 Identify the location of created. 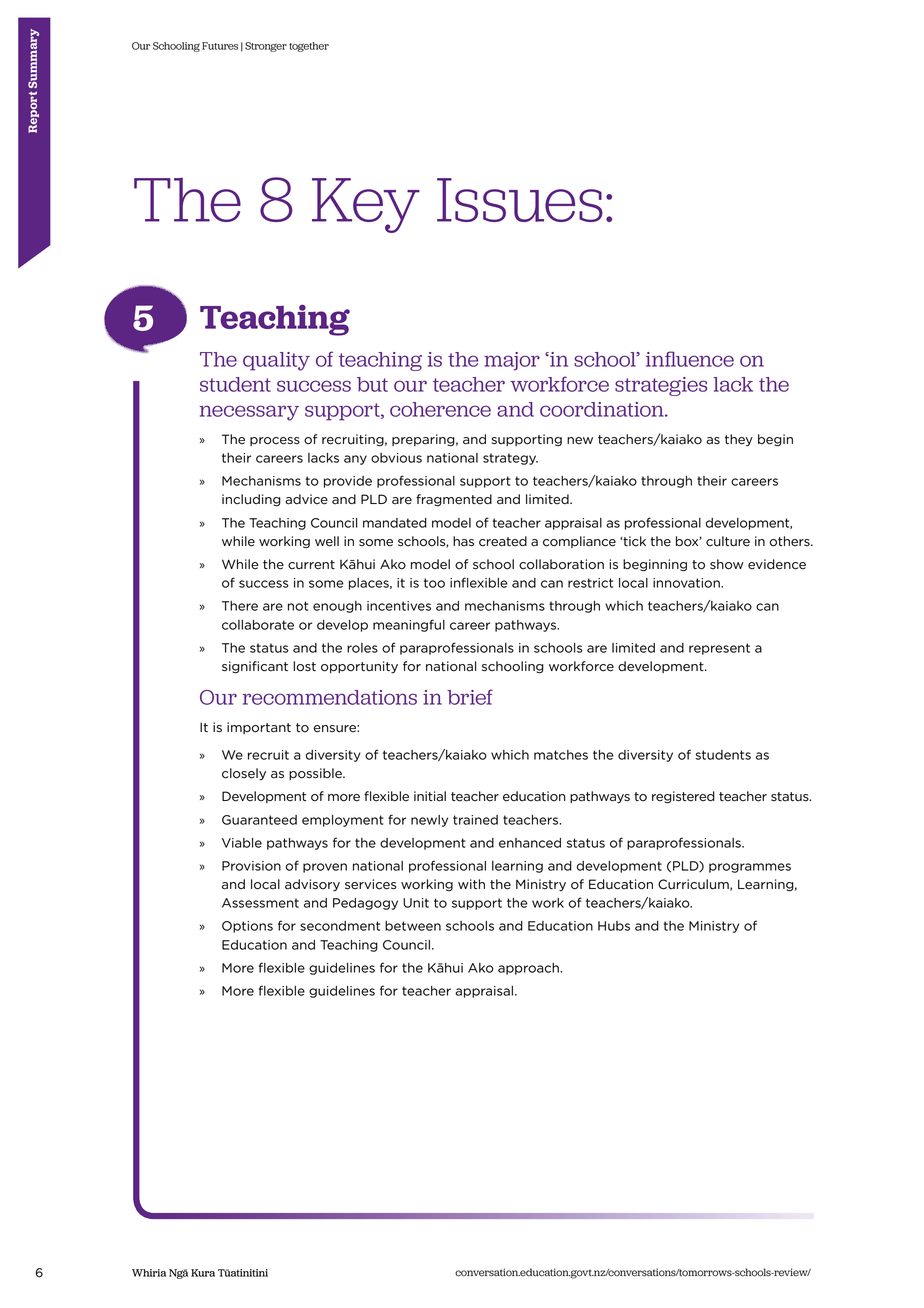
(503, 541).
